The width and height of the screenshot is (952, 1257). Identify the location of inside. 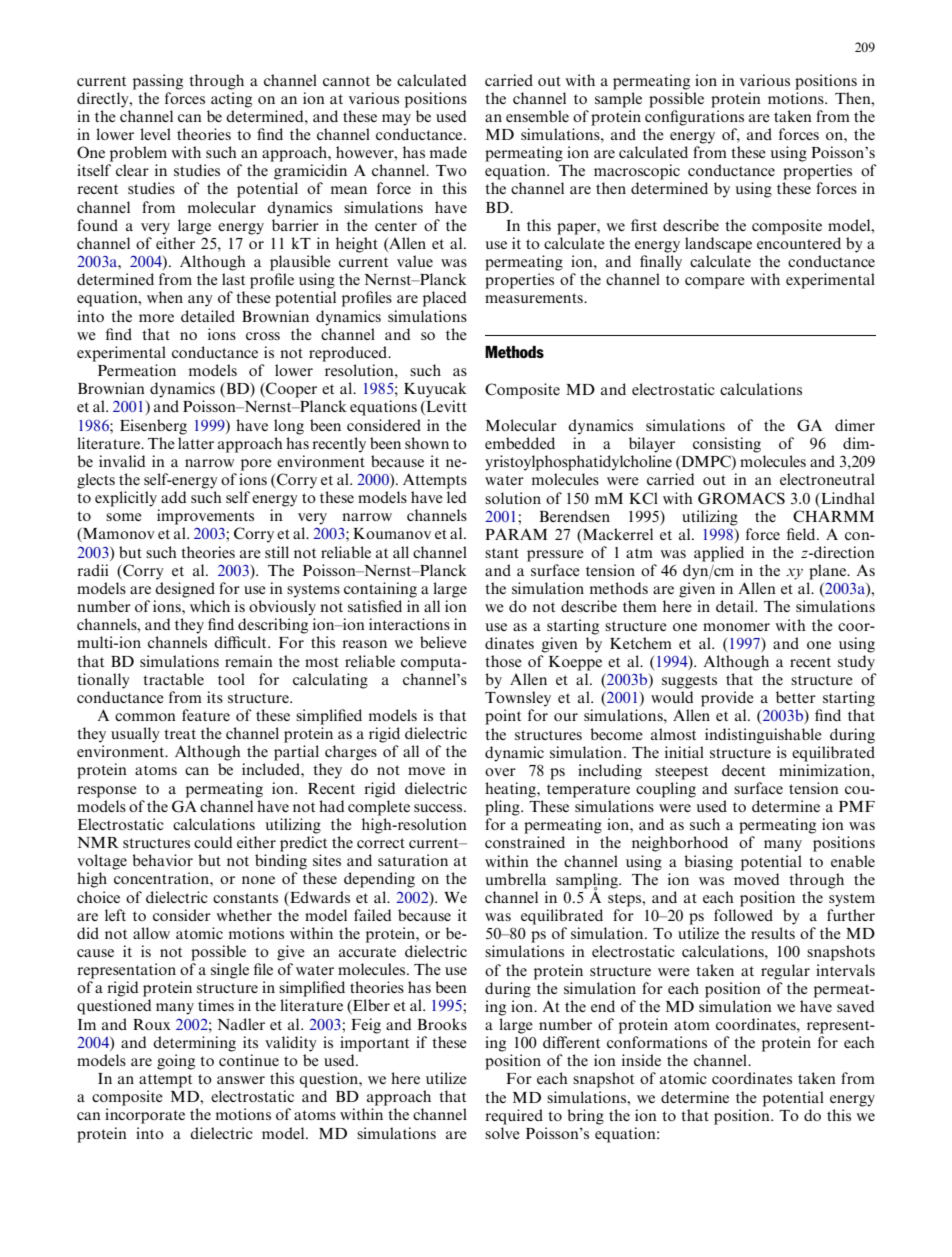
(641, 1060).
